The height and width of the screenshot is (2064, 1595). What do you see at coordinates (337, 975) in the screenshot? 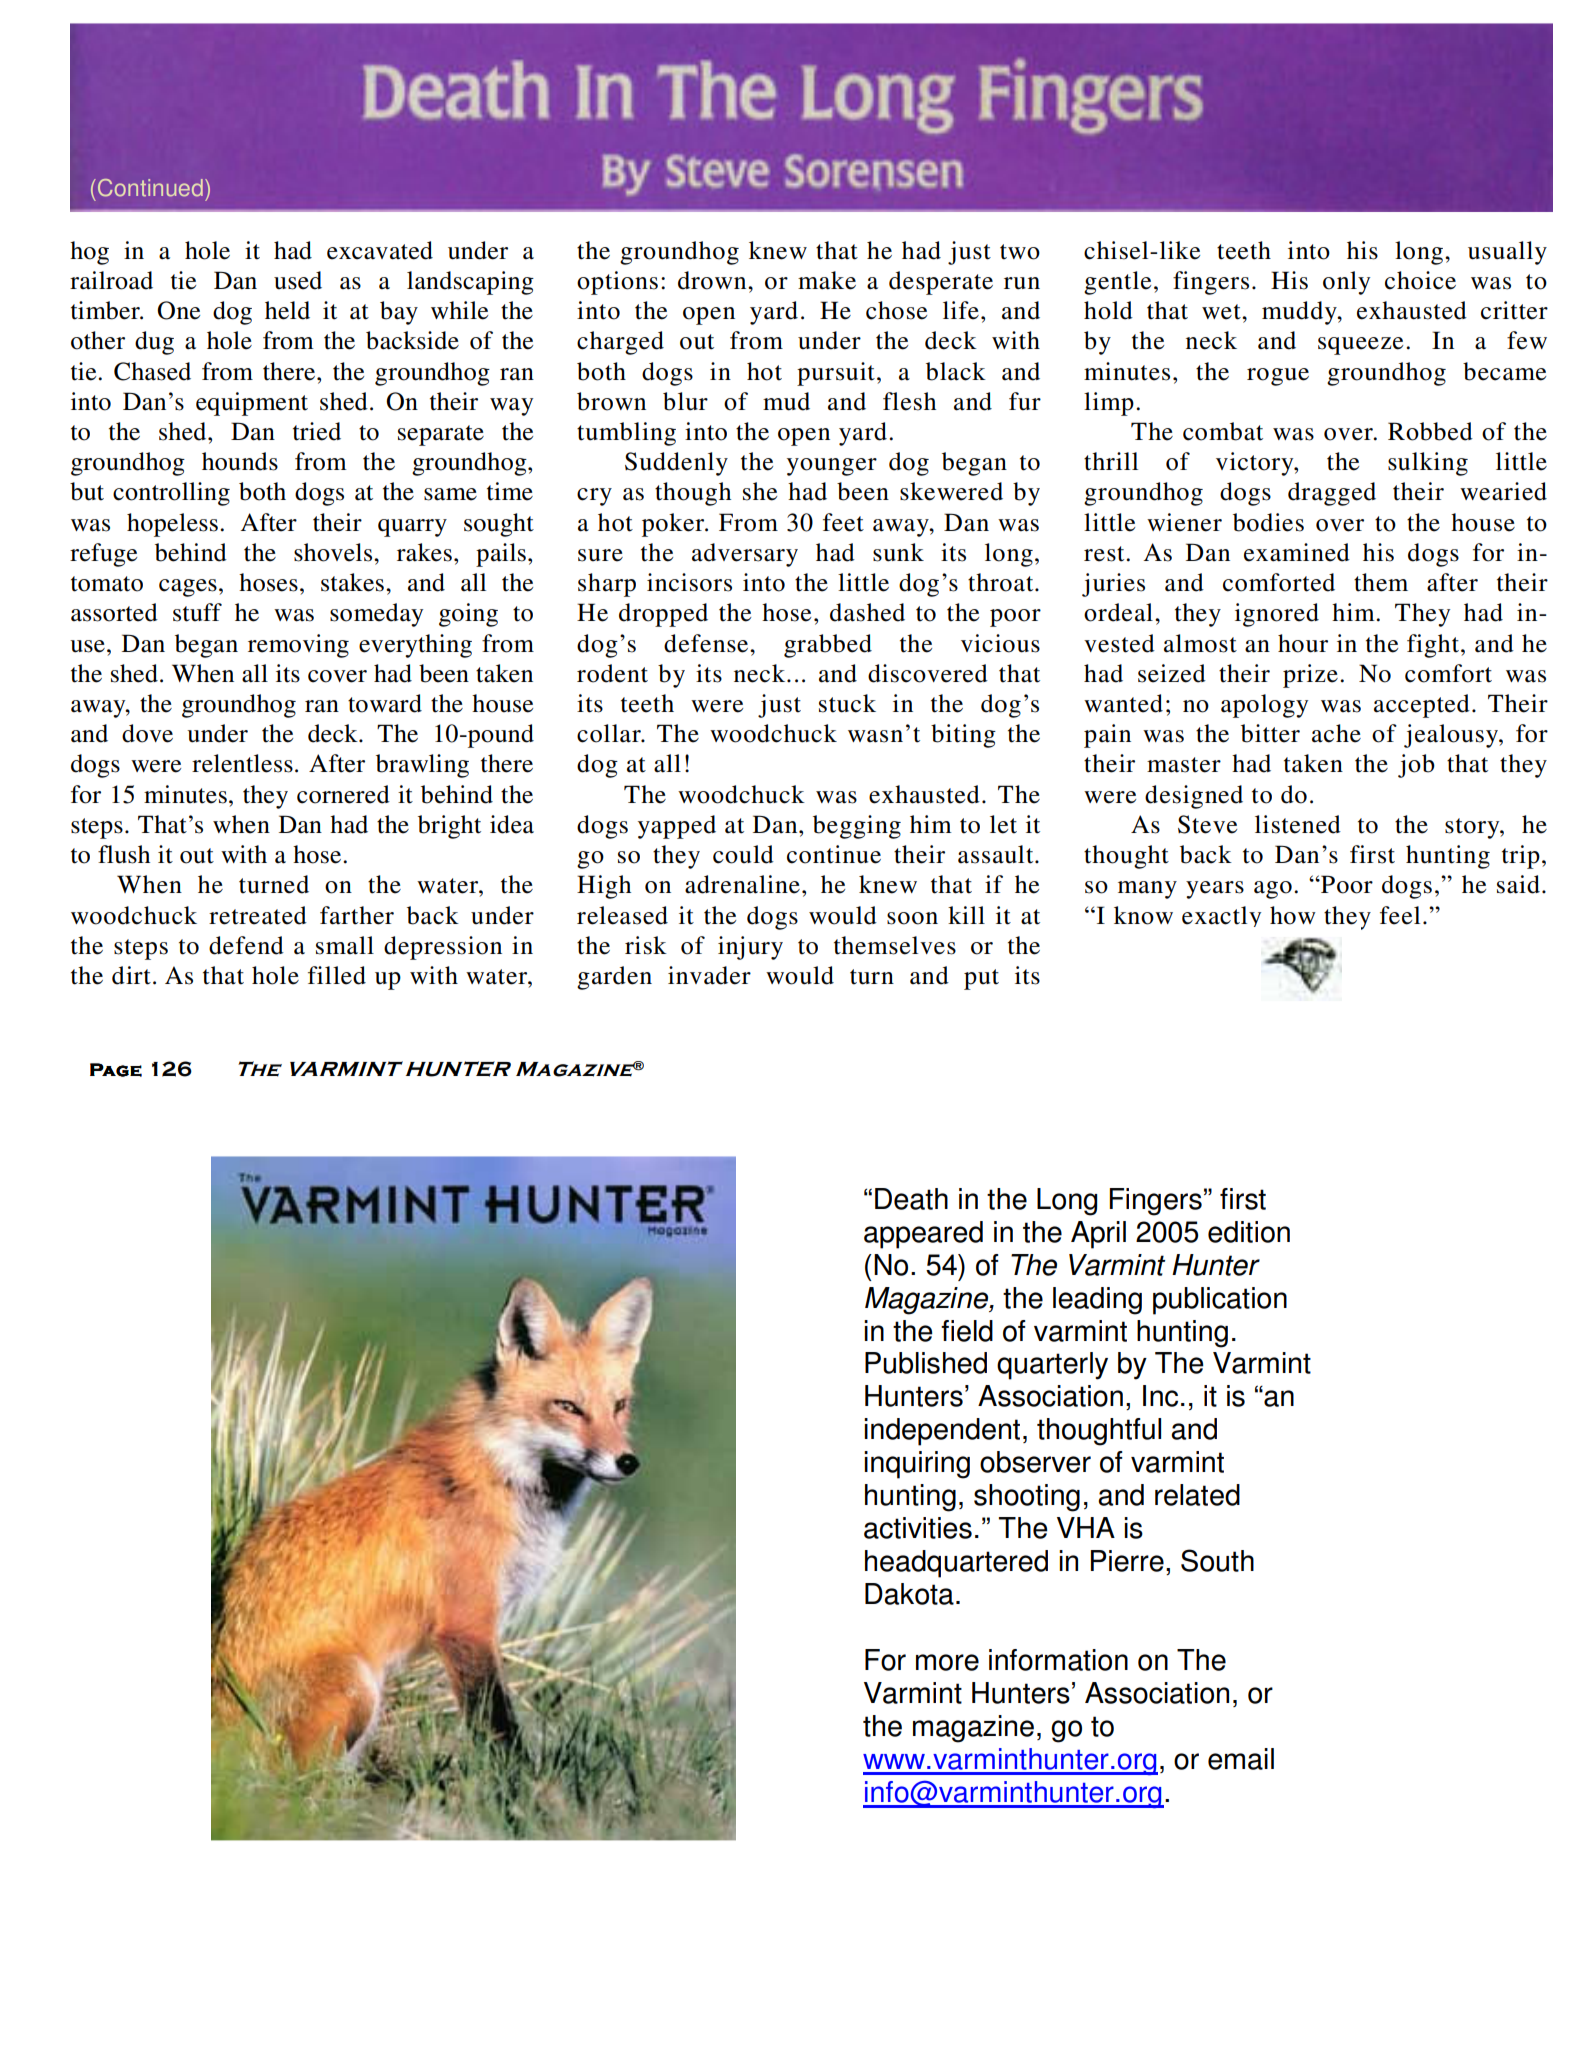
I see `filled` at bounding box center [337, 975].
